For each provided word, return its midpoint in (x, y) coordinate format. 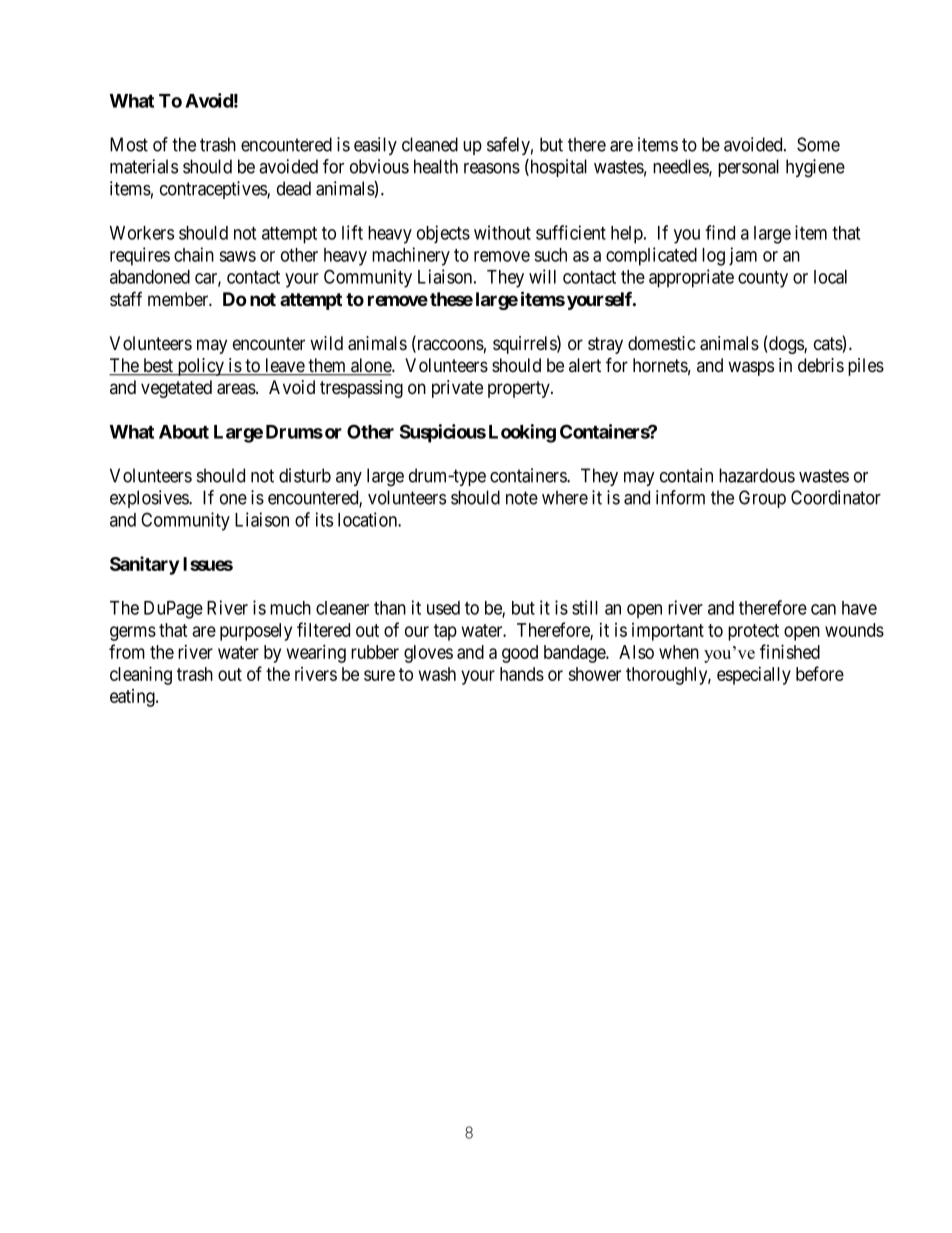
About (184, 432)
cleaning (141, 675)
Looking (522, 433)
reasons (492, 168)
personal (748, 168)
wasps (751, 368)
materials (144, 166)
